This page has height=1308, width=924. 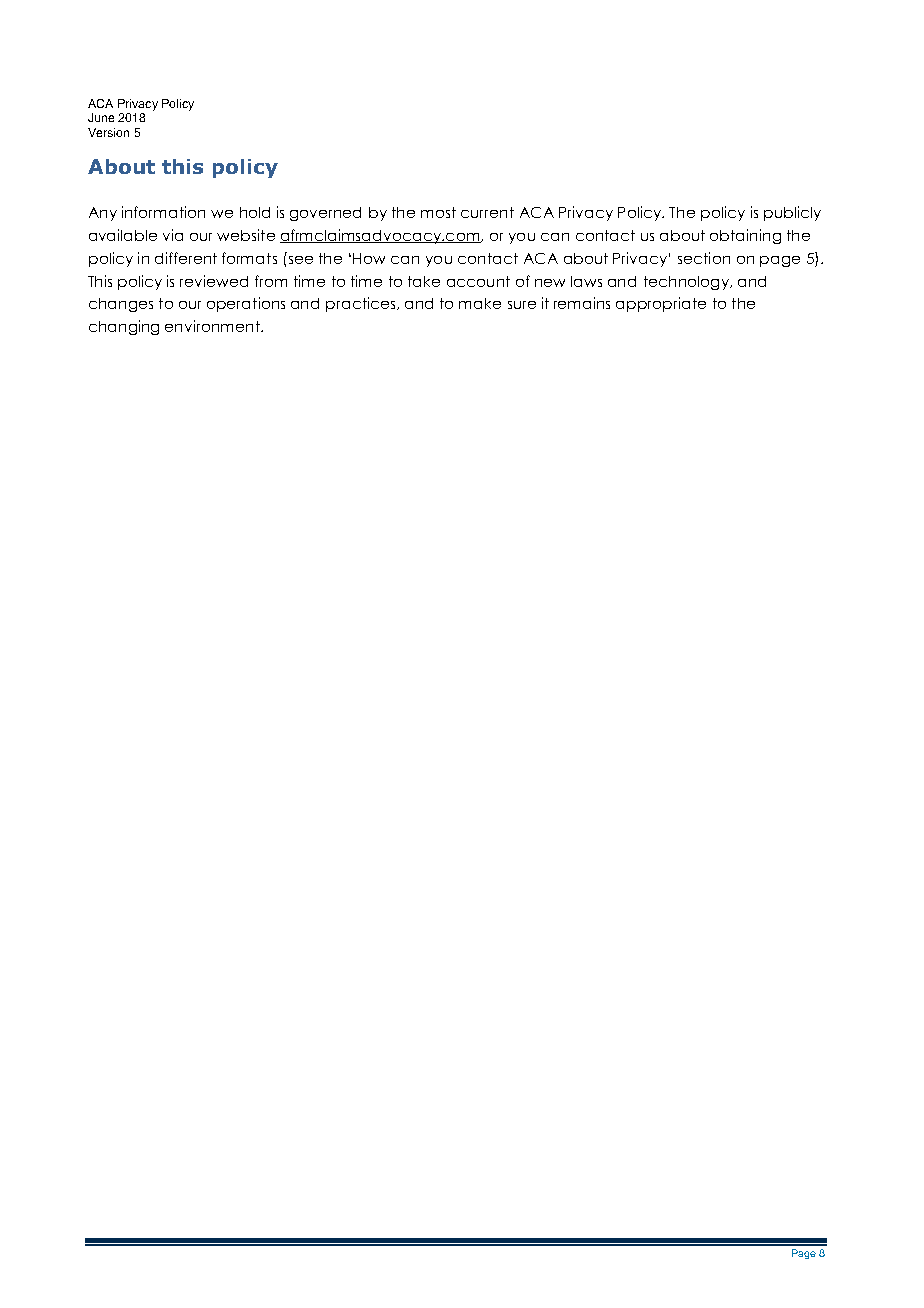 What do you see at coordinates (173, 235) in the page?
I see `via` at bounding box center [173, 235].
